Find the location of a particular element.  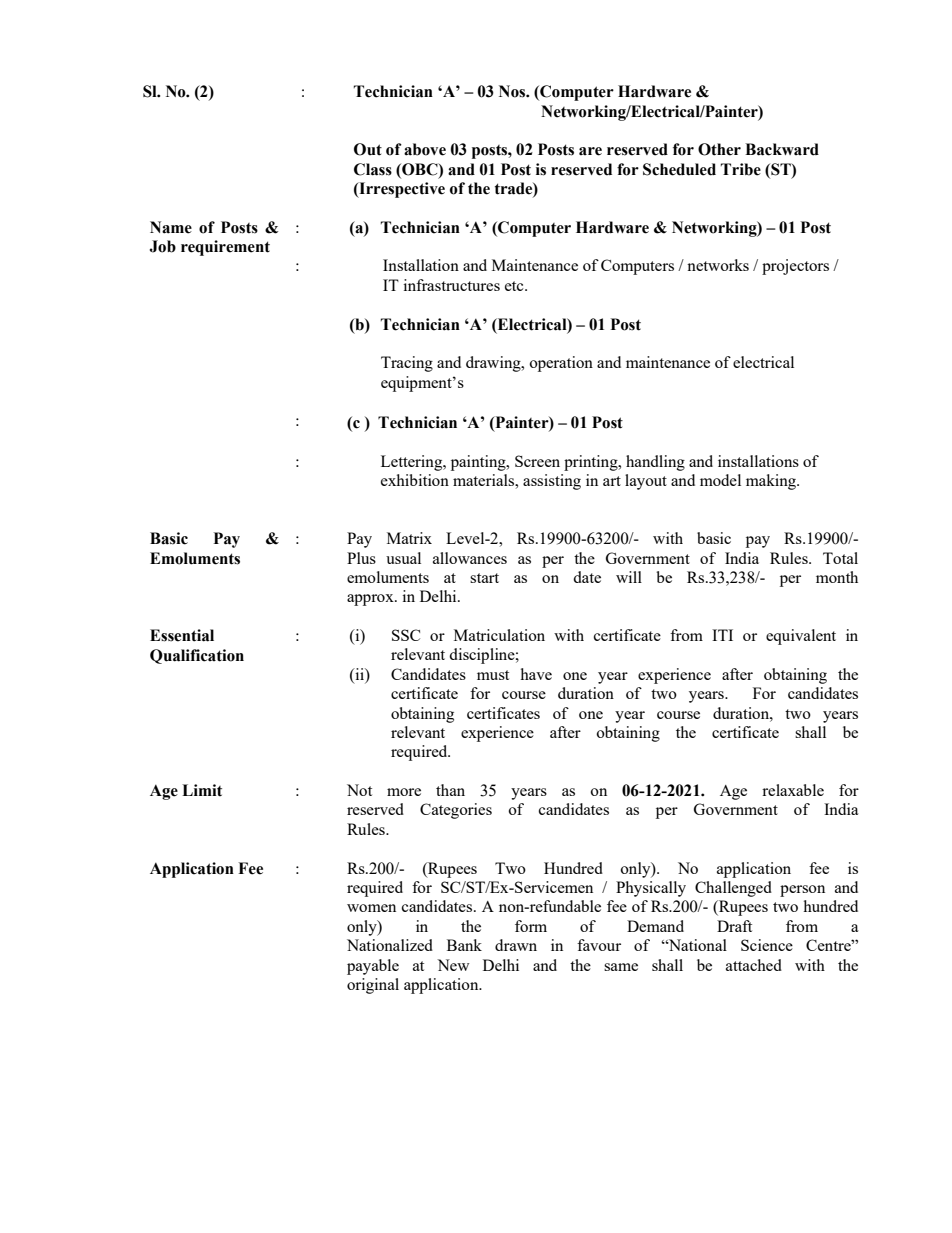

month is located at coordinates (837, 577).
